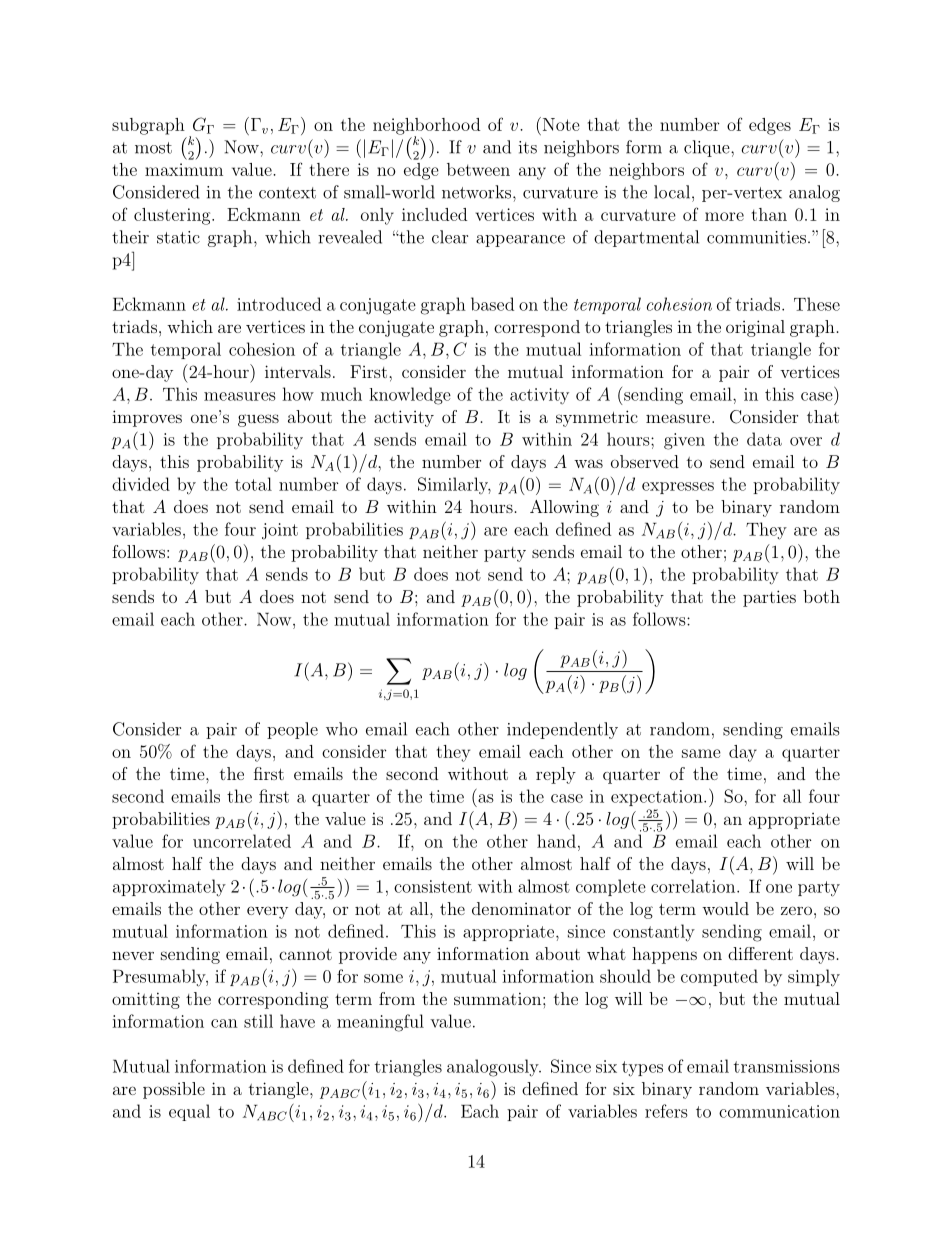  I want to click on between, so click(478, 169).
